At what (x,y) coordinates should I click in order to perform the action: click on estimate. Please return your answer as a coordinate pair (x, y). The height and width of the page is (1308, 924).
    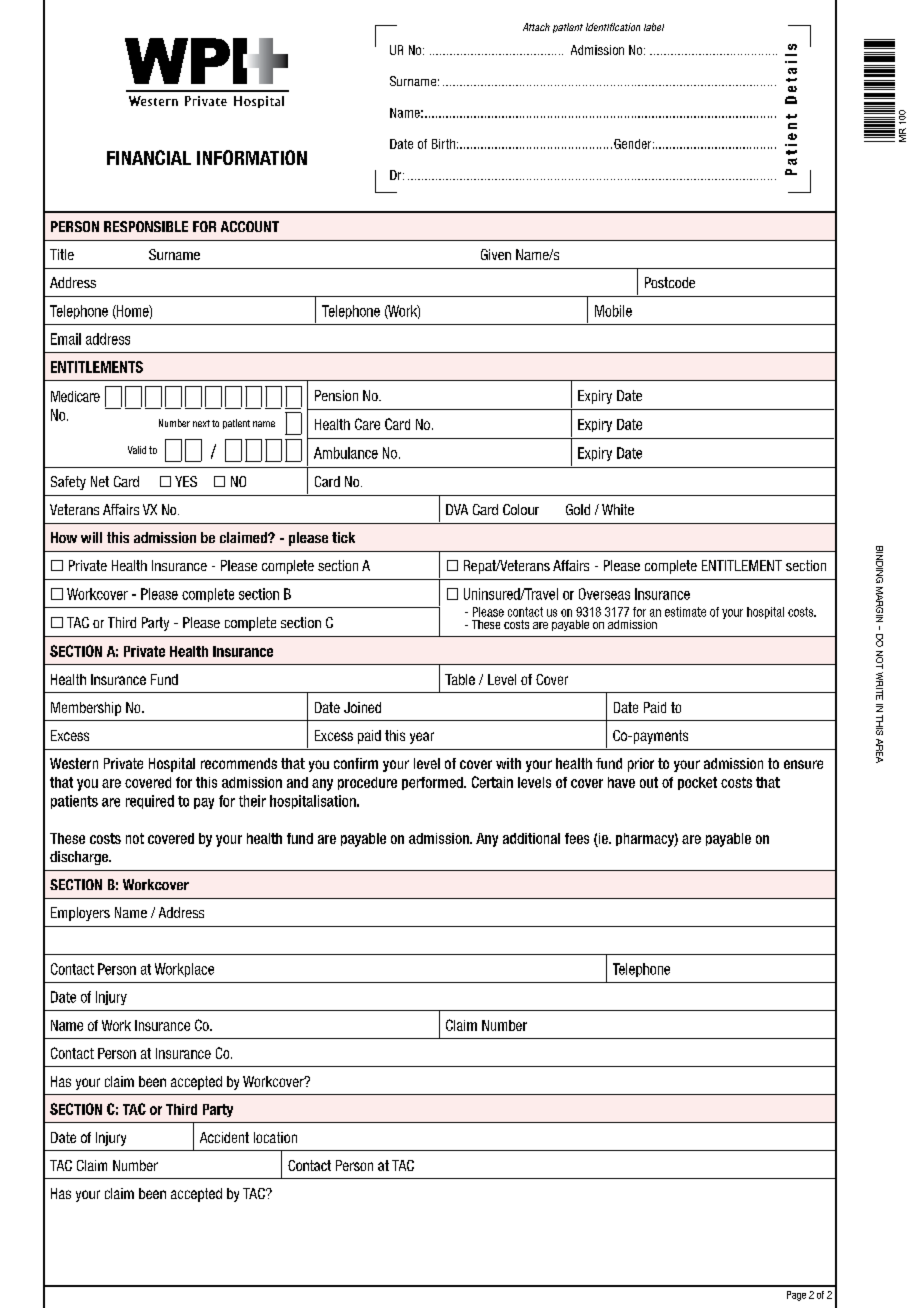
    Looking at the image, I should click on (685, 612).
